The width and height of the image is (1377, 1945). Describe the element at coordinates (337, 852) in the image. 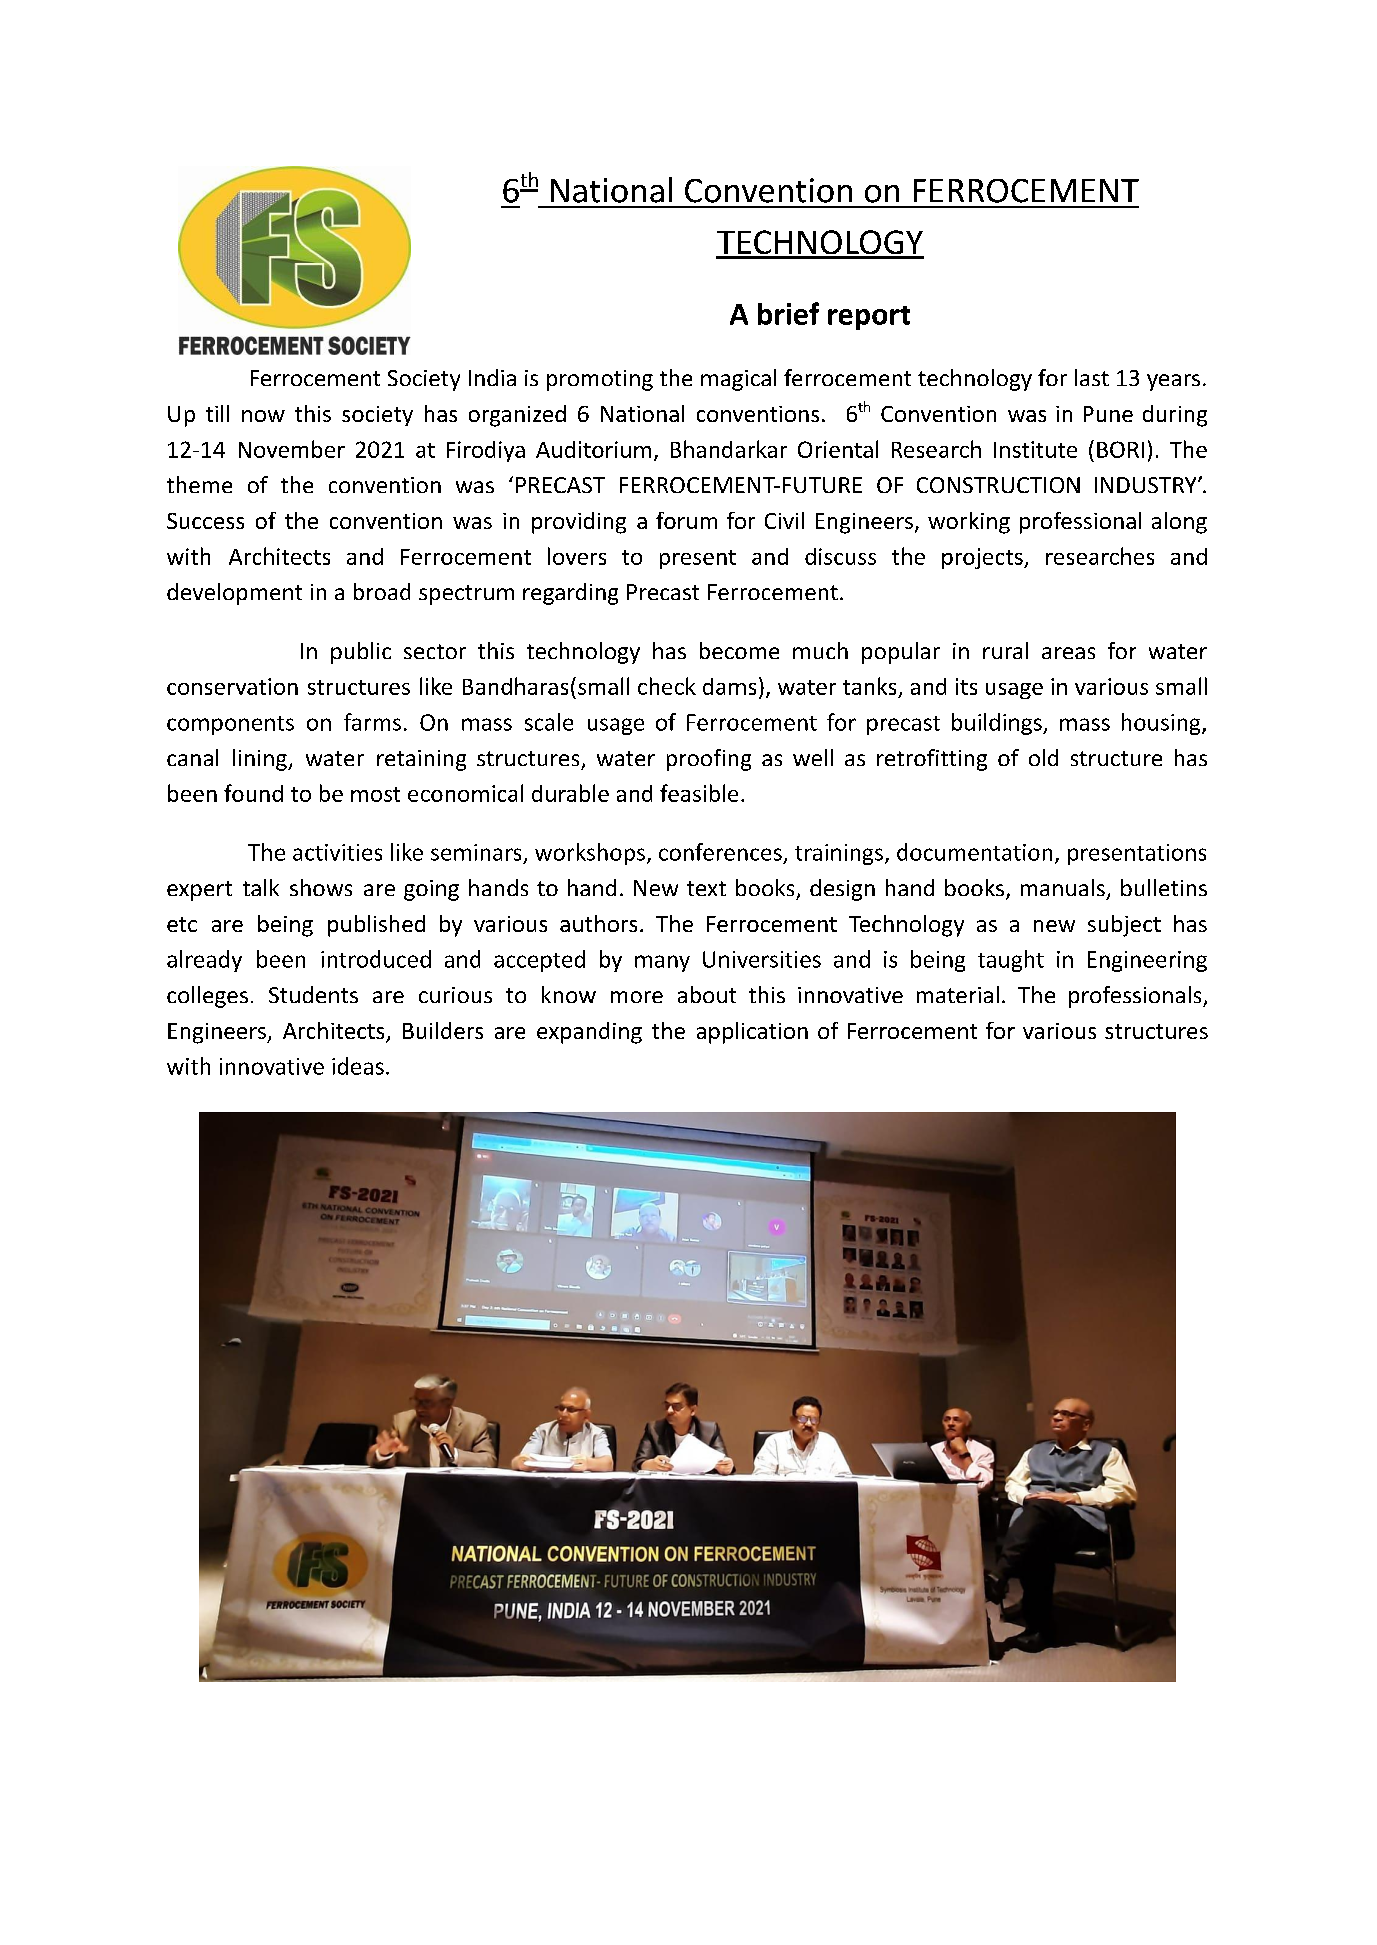

I see `activities` at that location.
